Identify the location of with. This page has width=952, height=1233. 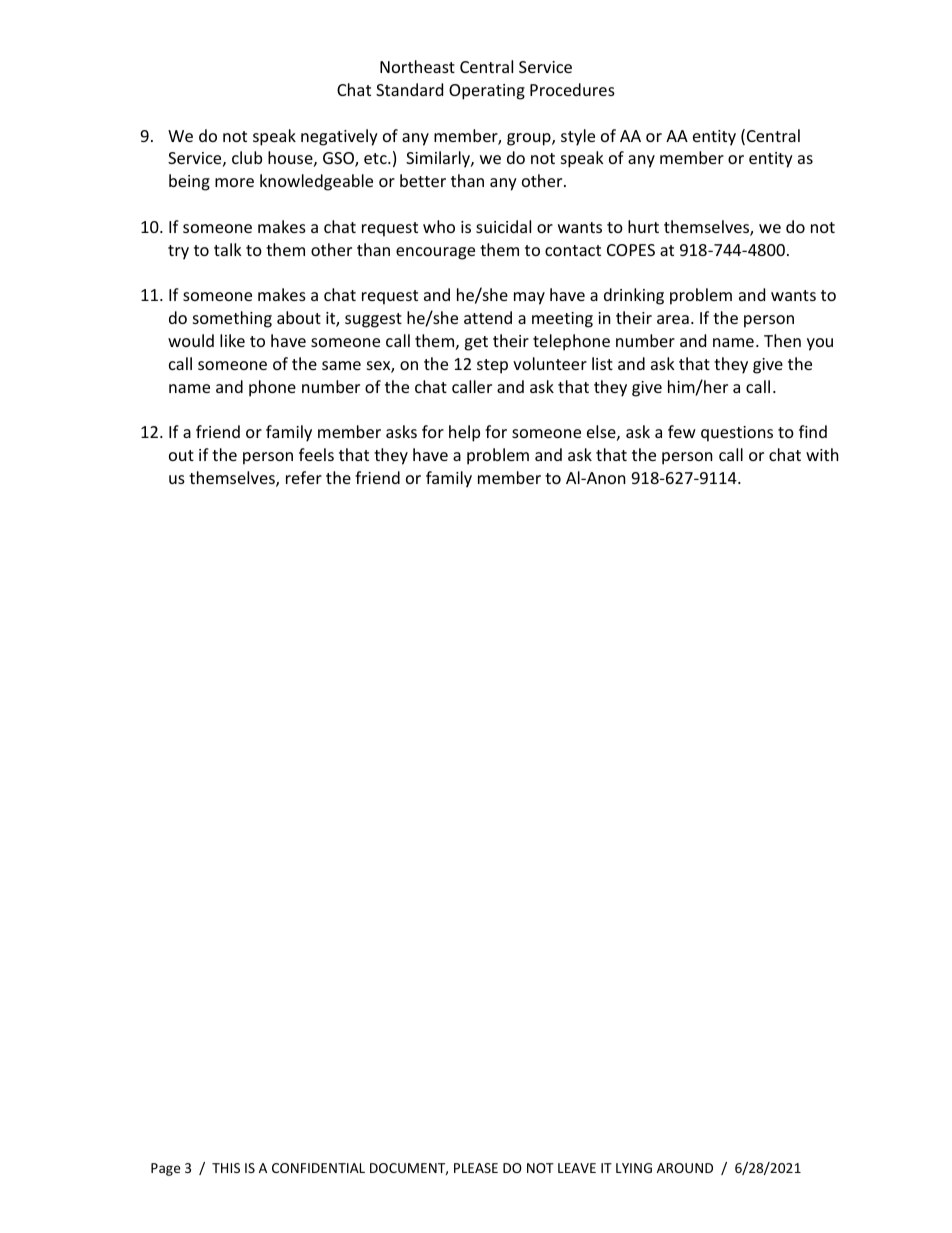
(822, 454).
